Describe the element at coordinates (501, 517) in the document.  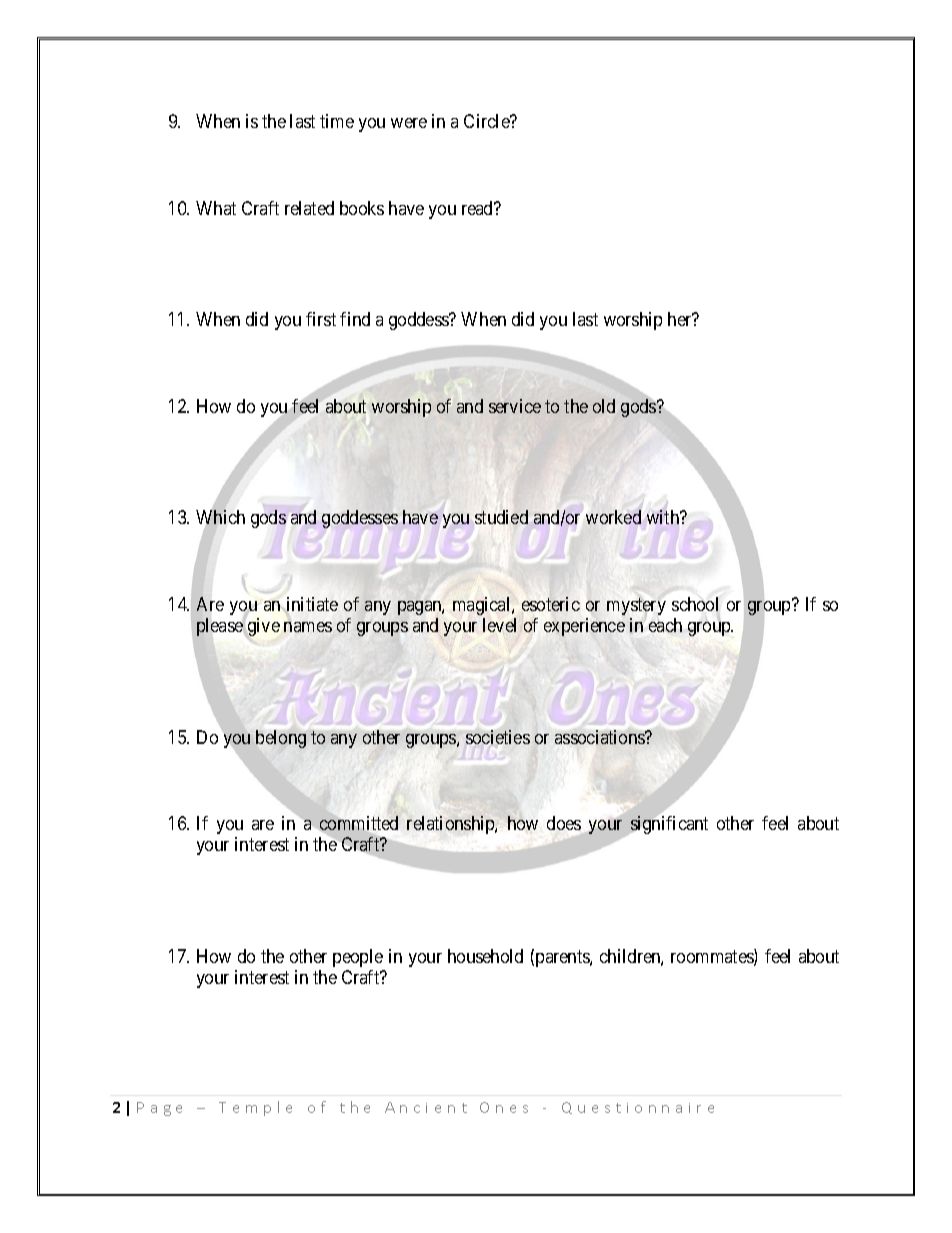
I see `studied` at that location.
